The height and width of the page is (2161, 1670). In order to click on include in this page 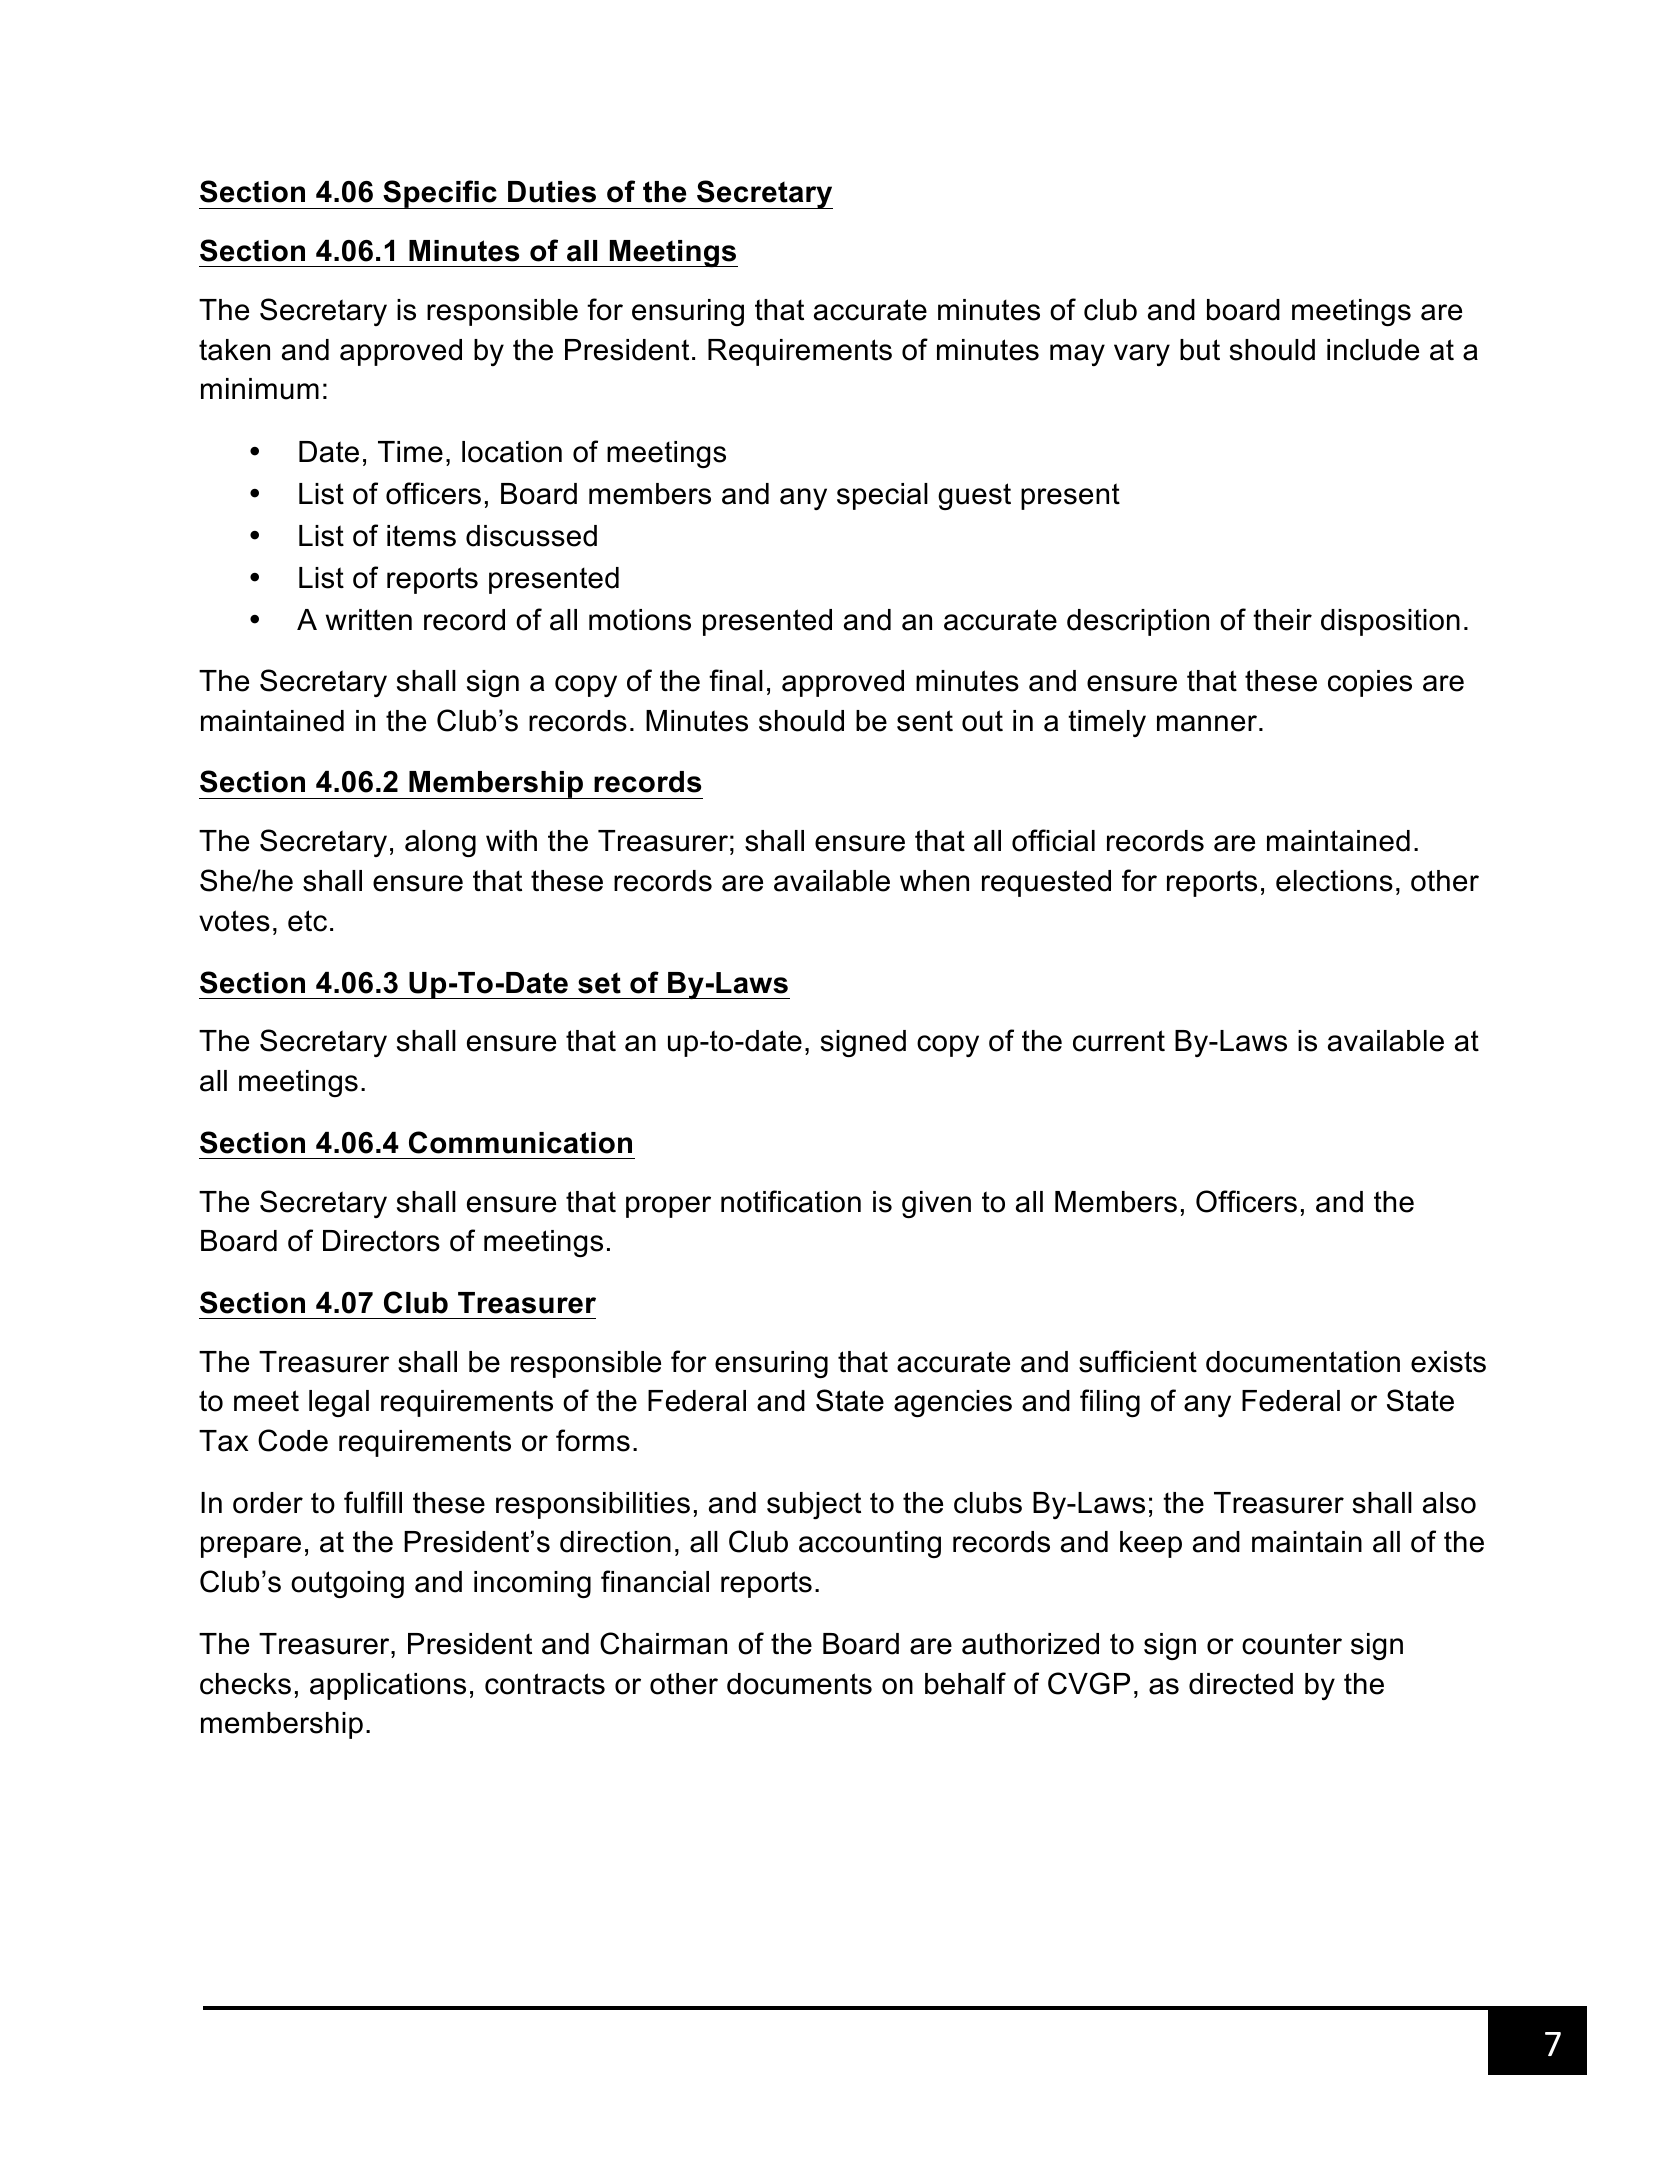, I will do `click(1373, 350)`.
